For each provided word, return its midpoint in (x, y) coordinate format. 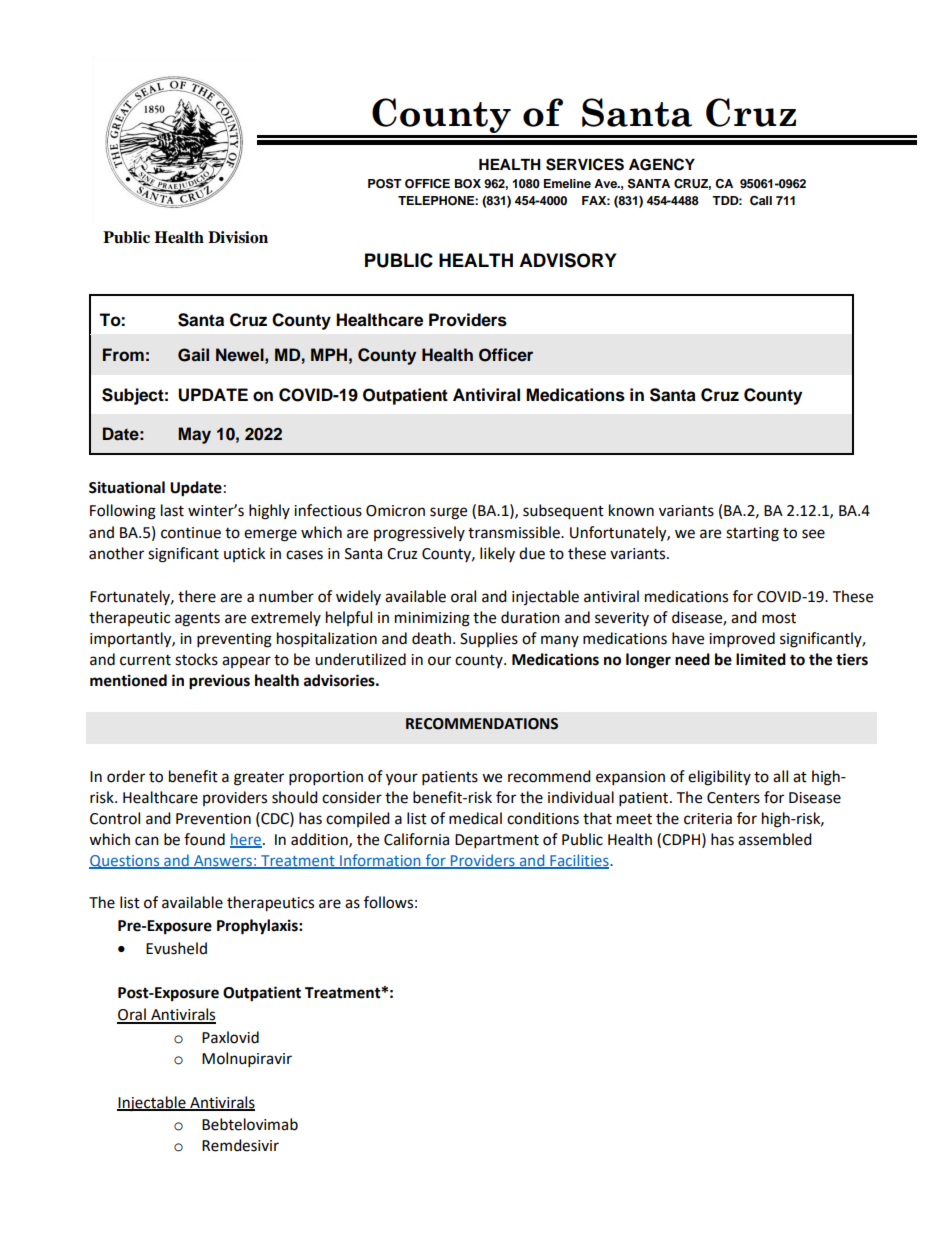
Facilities (579, 861)
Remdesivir (240, 1145)
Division (238, 237)
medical (475, 818)
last (172, 510)
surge (448, 513)
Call (761, 200)
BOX (468, 184)
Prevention (213, 819)
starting (752, 534)
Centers (733, 798)
